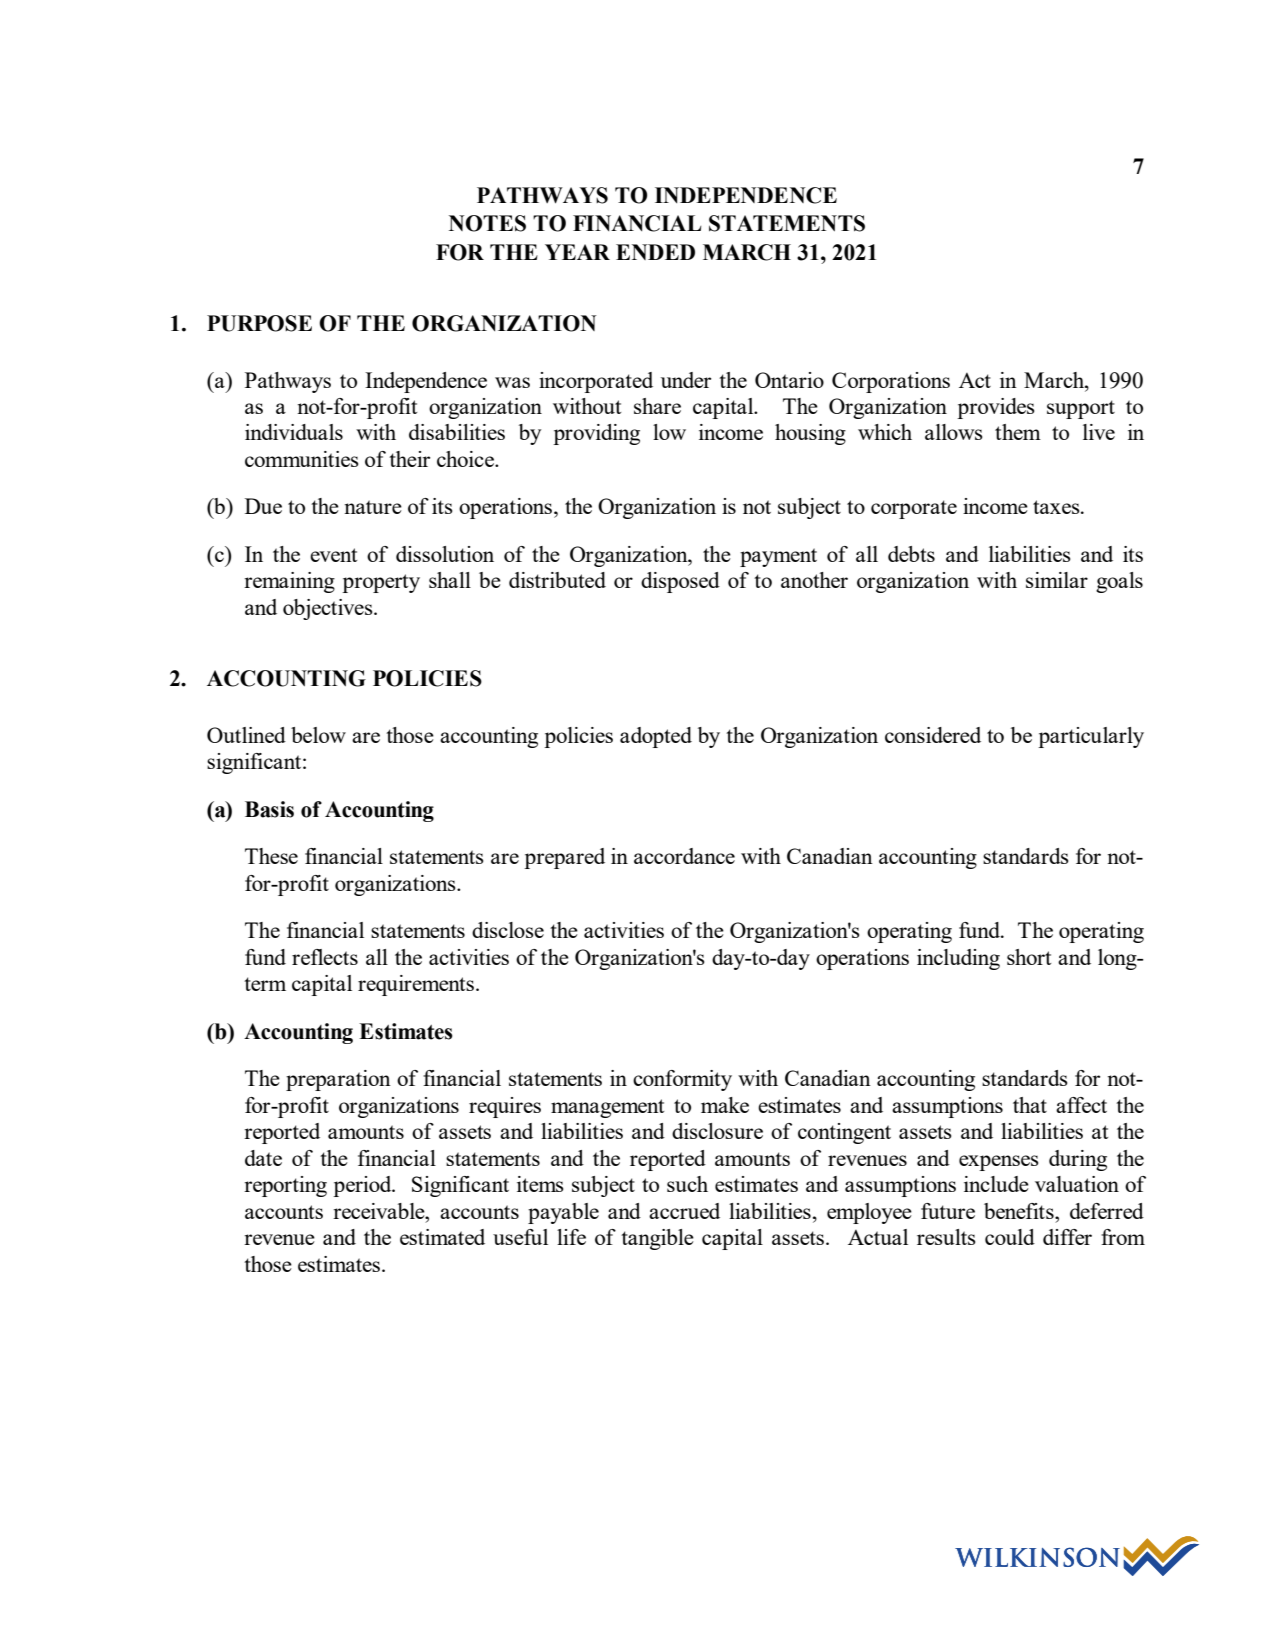 The image size is (1275, 1650). Describe the element at coordinates (684, 856) in the screenshot. I see `accordance` at that location.
